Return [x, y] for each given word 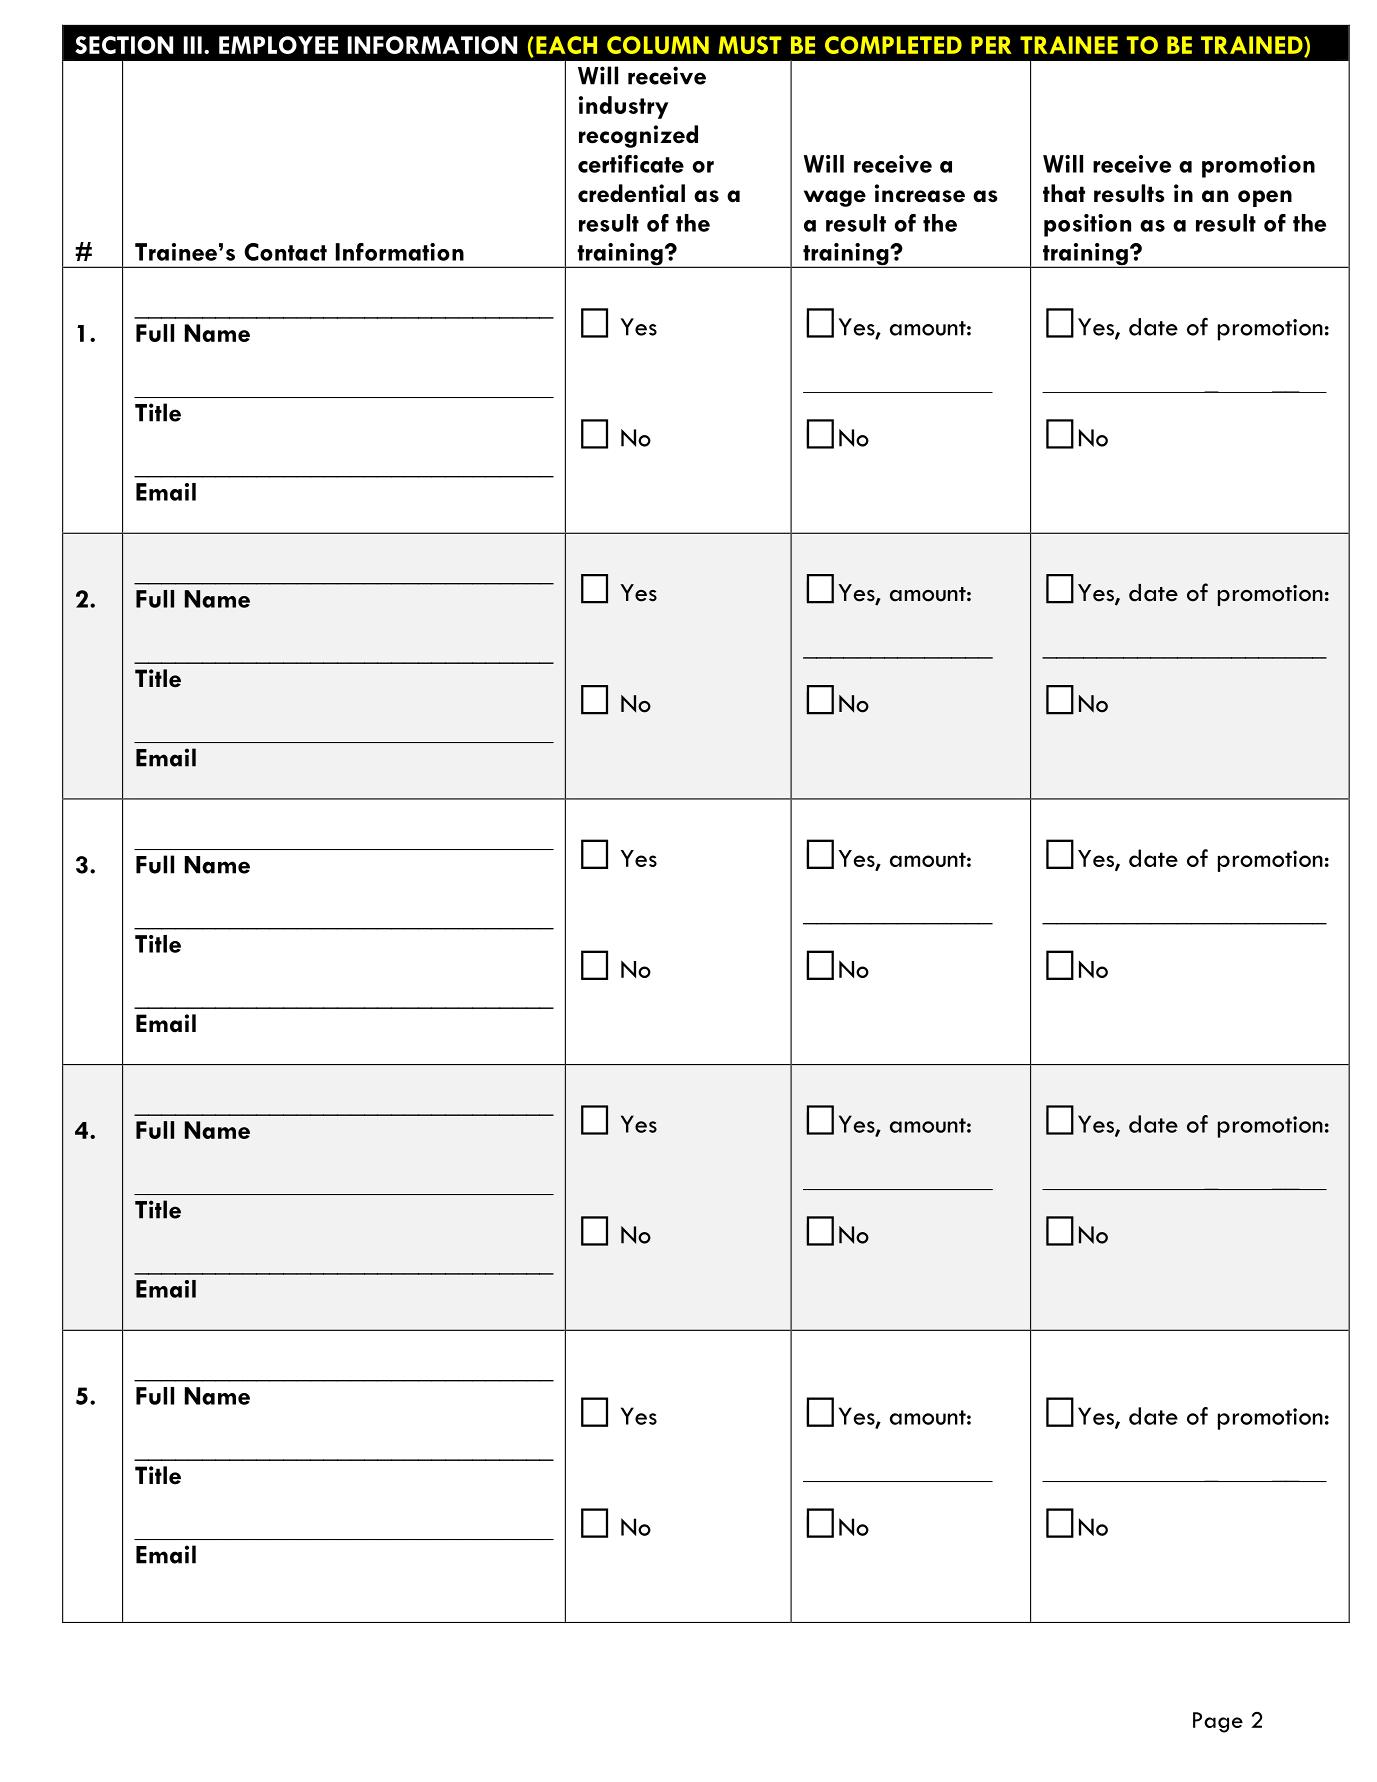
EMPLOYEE [278, 45]
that [1064, 193]
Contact [285, 252]
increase [920, 193]
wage [835, 198]
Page [1218, 1722]
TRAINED [1253, 45]
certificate [631, 164]
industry [623, 107]
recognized [638, 136]
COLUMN [658, 45]
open [1265, 198]
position [1087, 225]
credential [631, 193]
